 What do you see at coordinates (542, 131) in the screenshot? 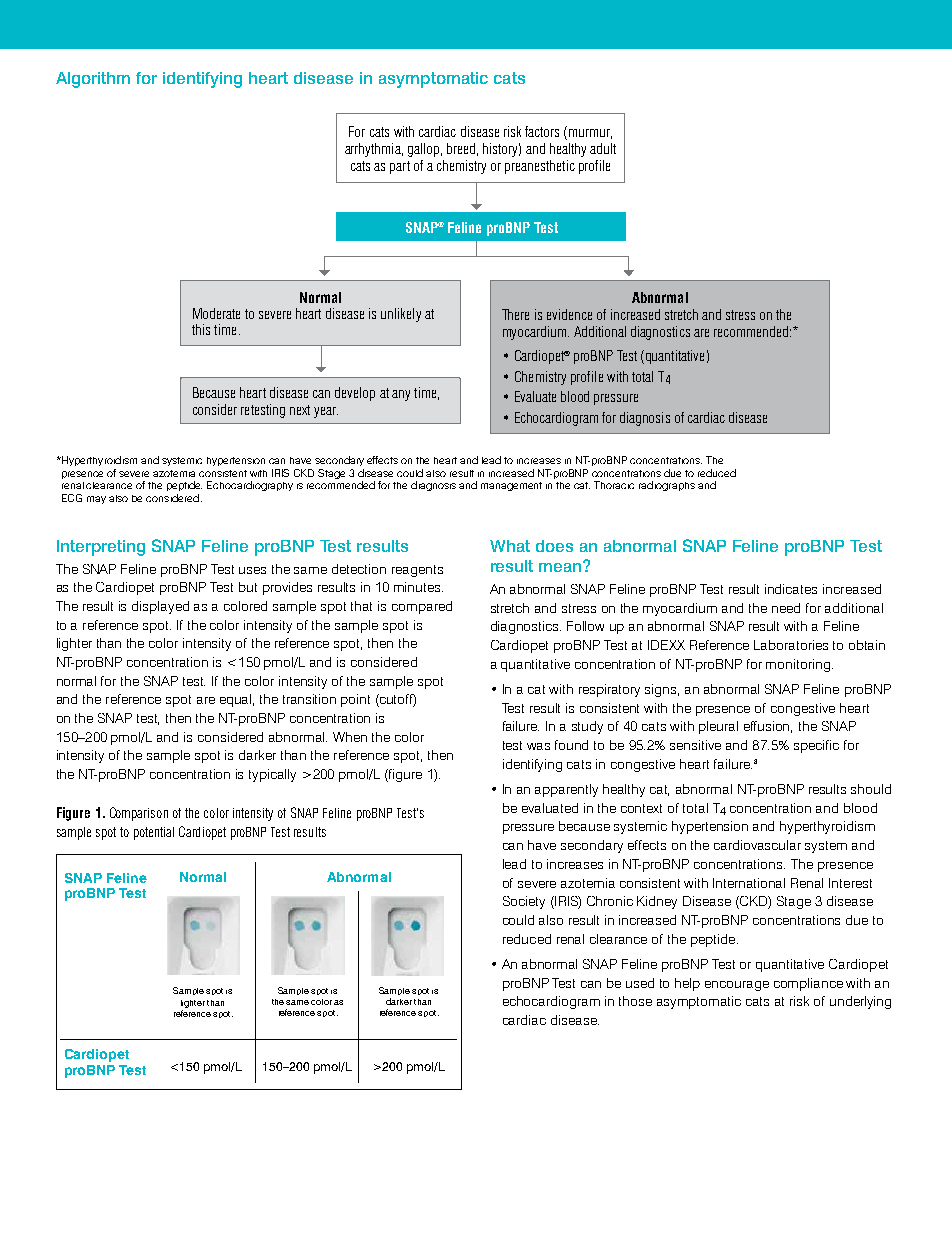
I see `factors` at bounding box center [542, 131].
